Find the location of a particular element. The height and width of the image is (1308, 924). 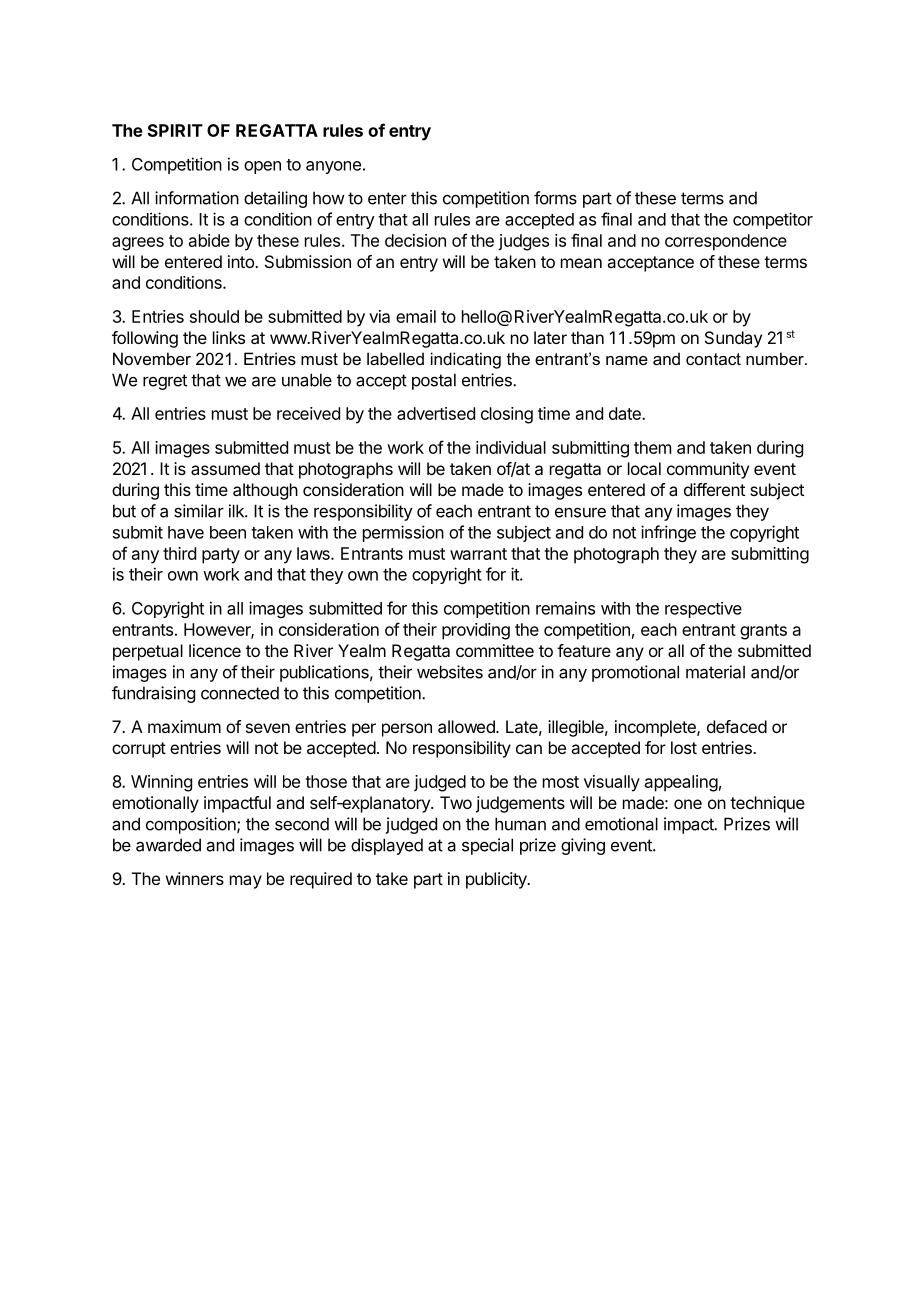

competitor is located at coordinates (773, 220).
